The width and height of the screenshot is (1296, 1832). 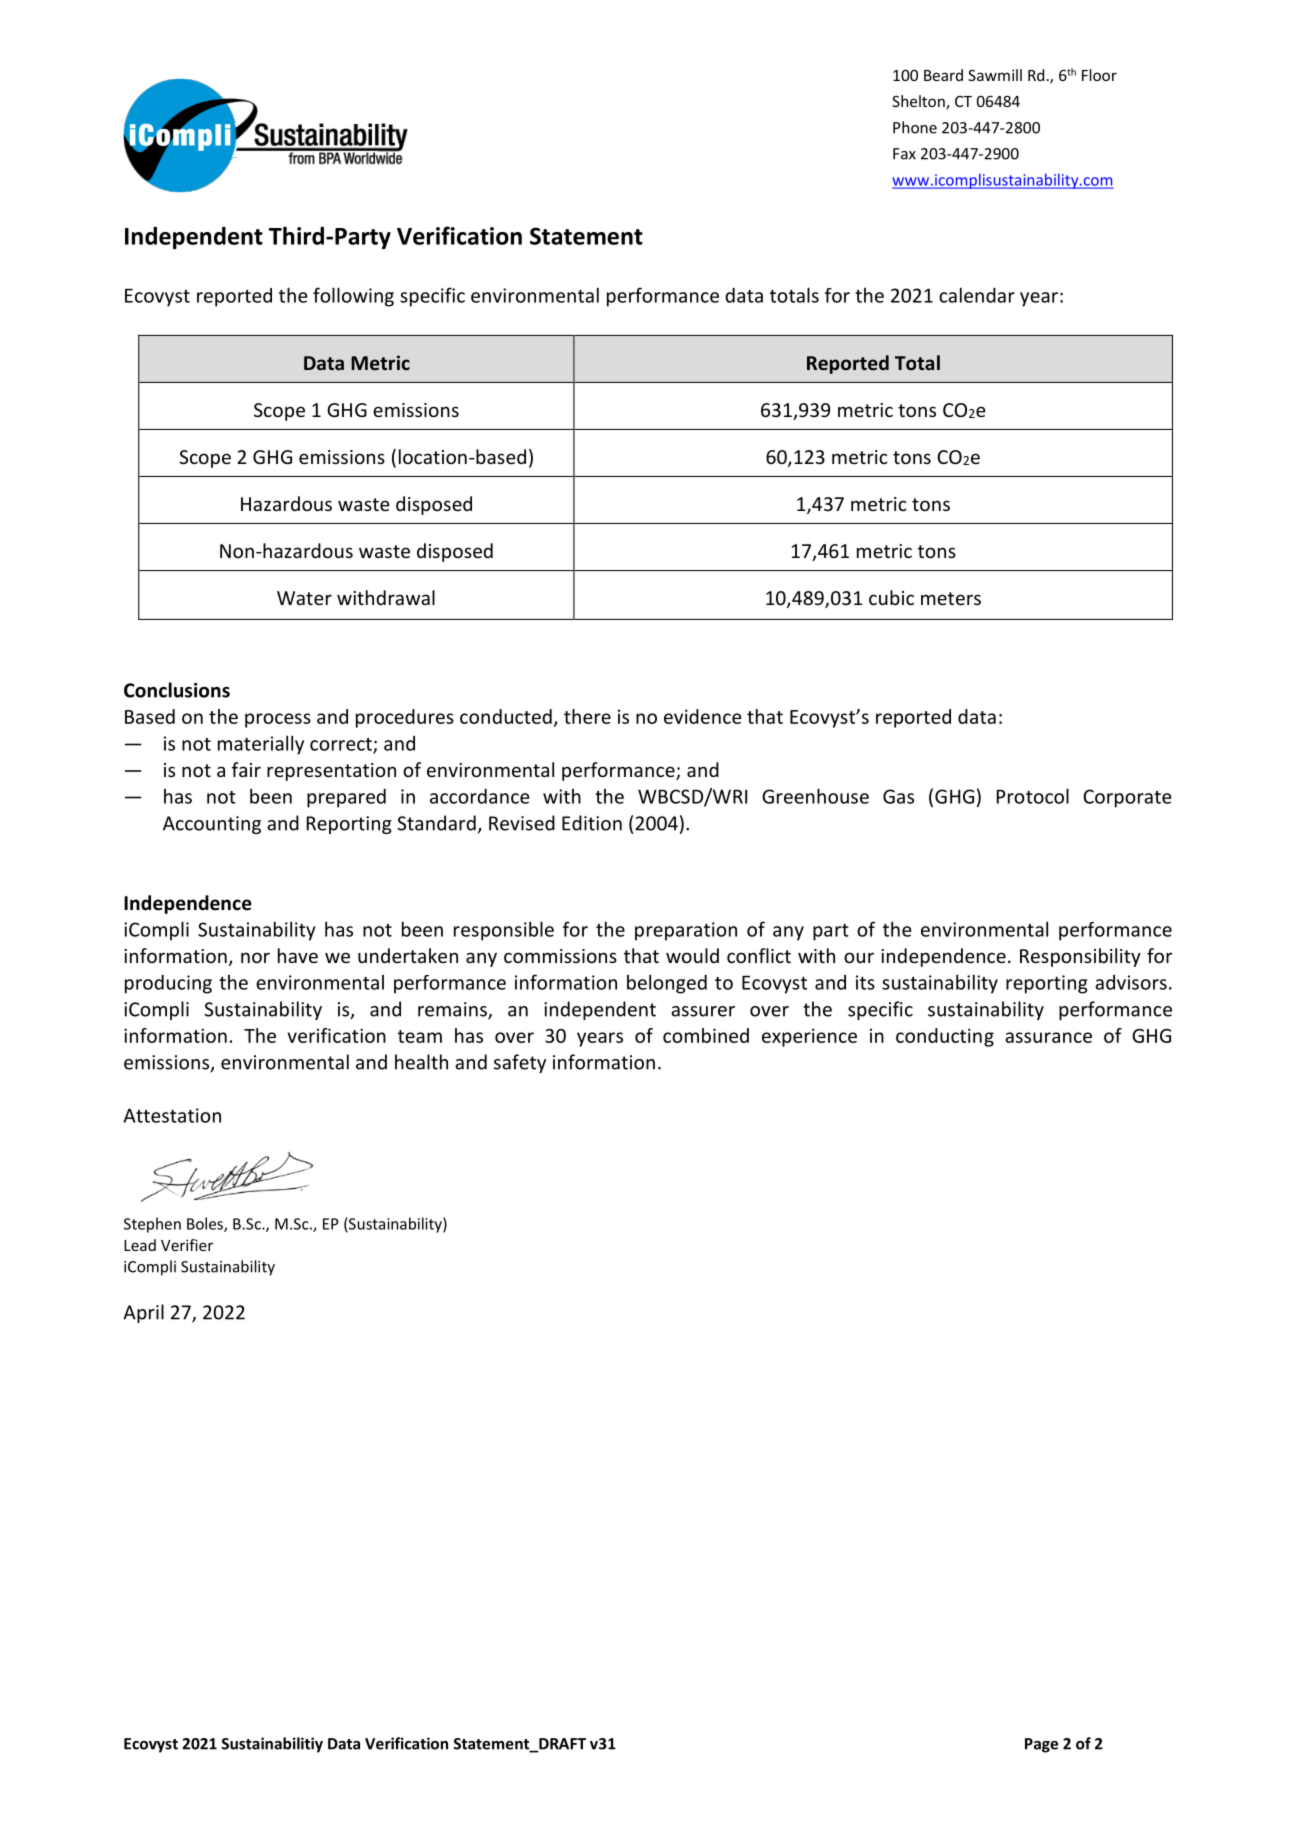 I want to click on Fax, so click(x=904, y=154).
